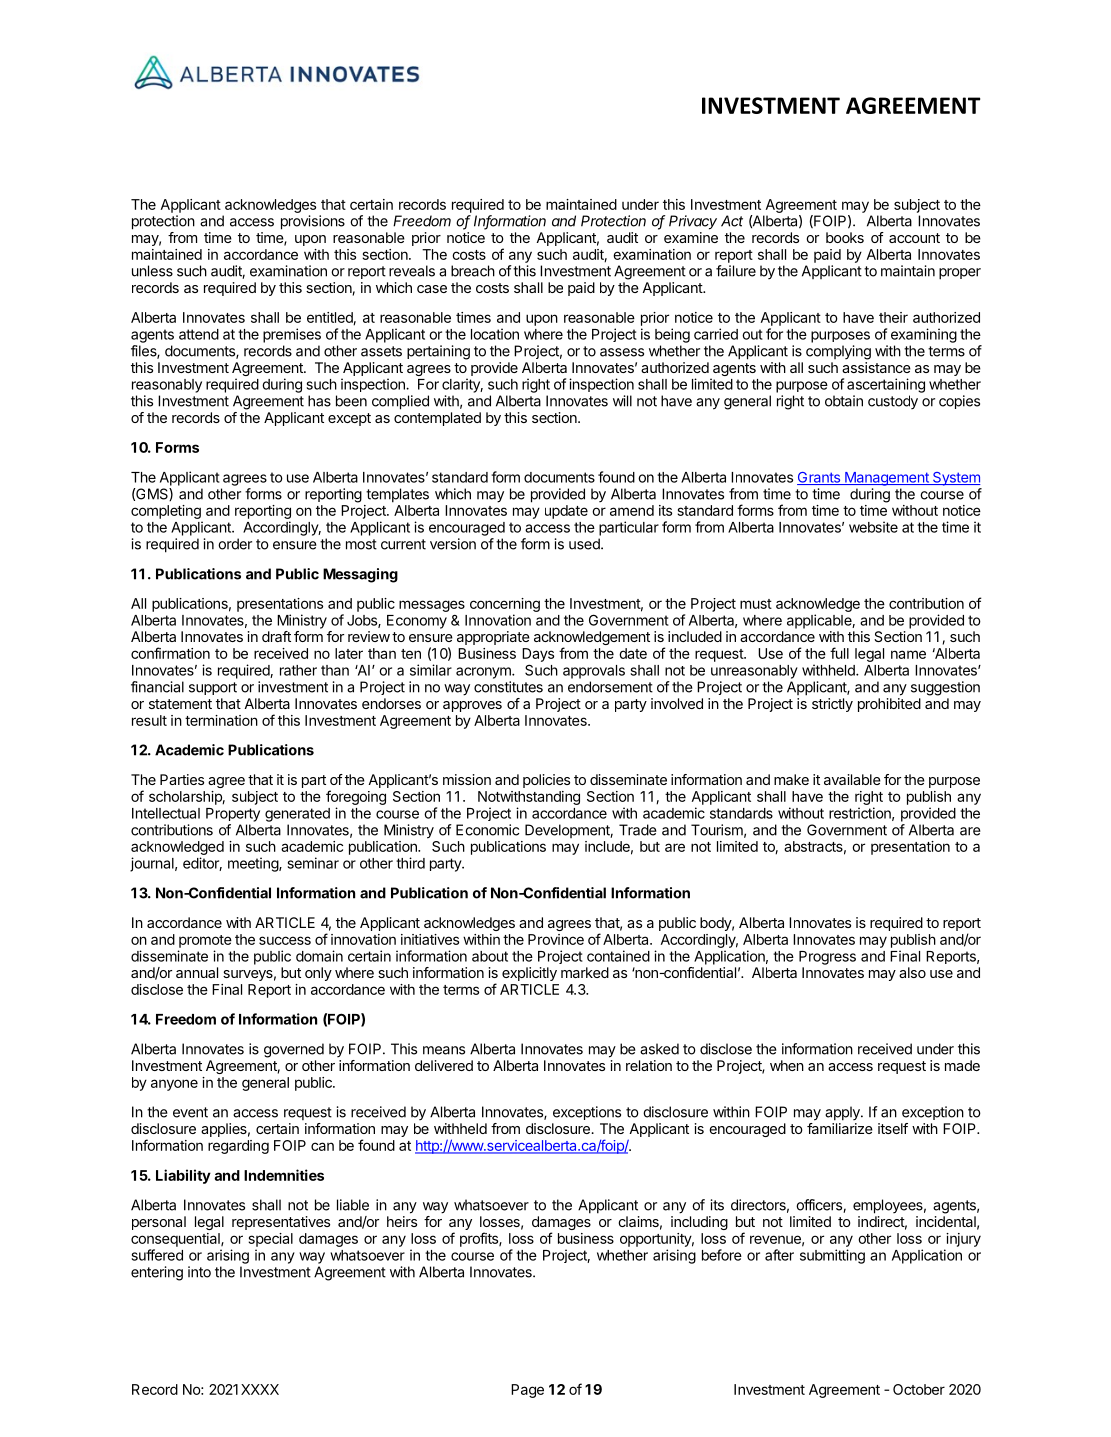  I want to click on into, so click(199, 1272).
